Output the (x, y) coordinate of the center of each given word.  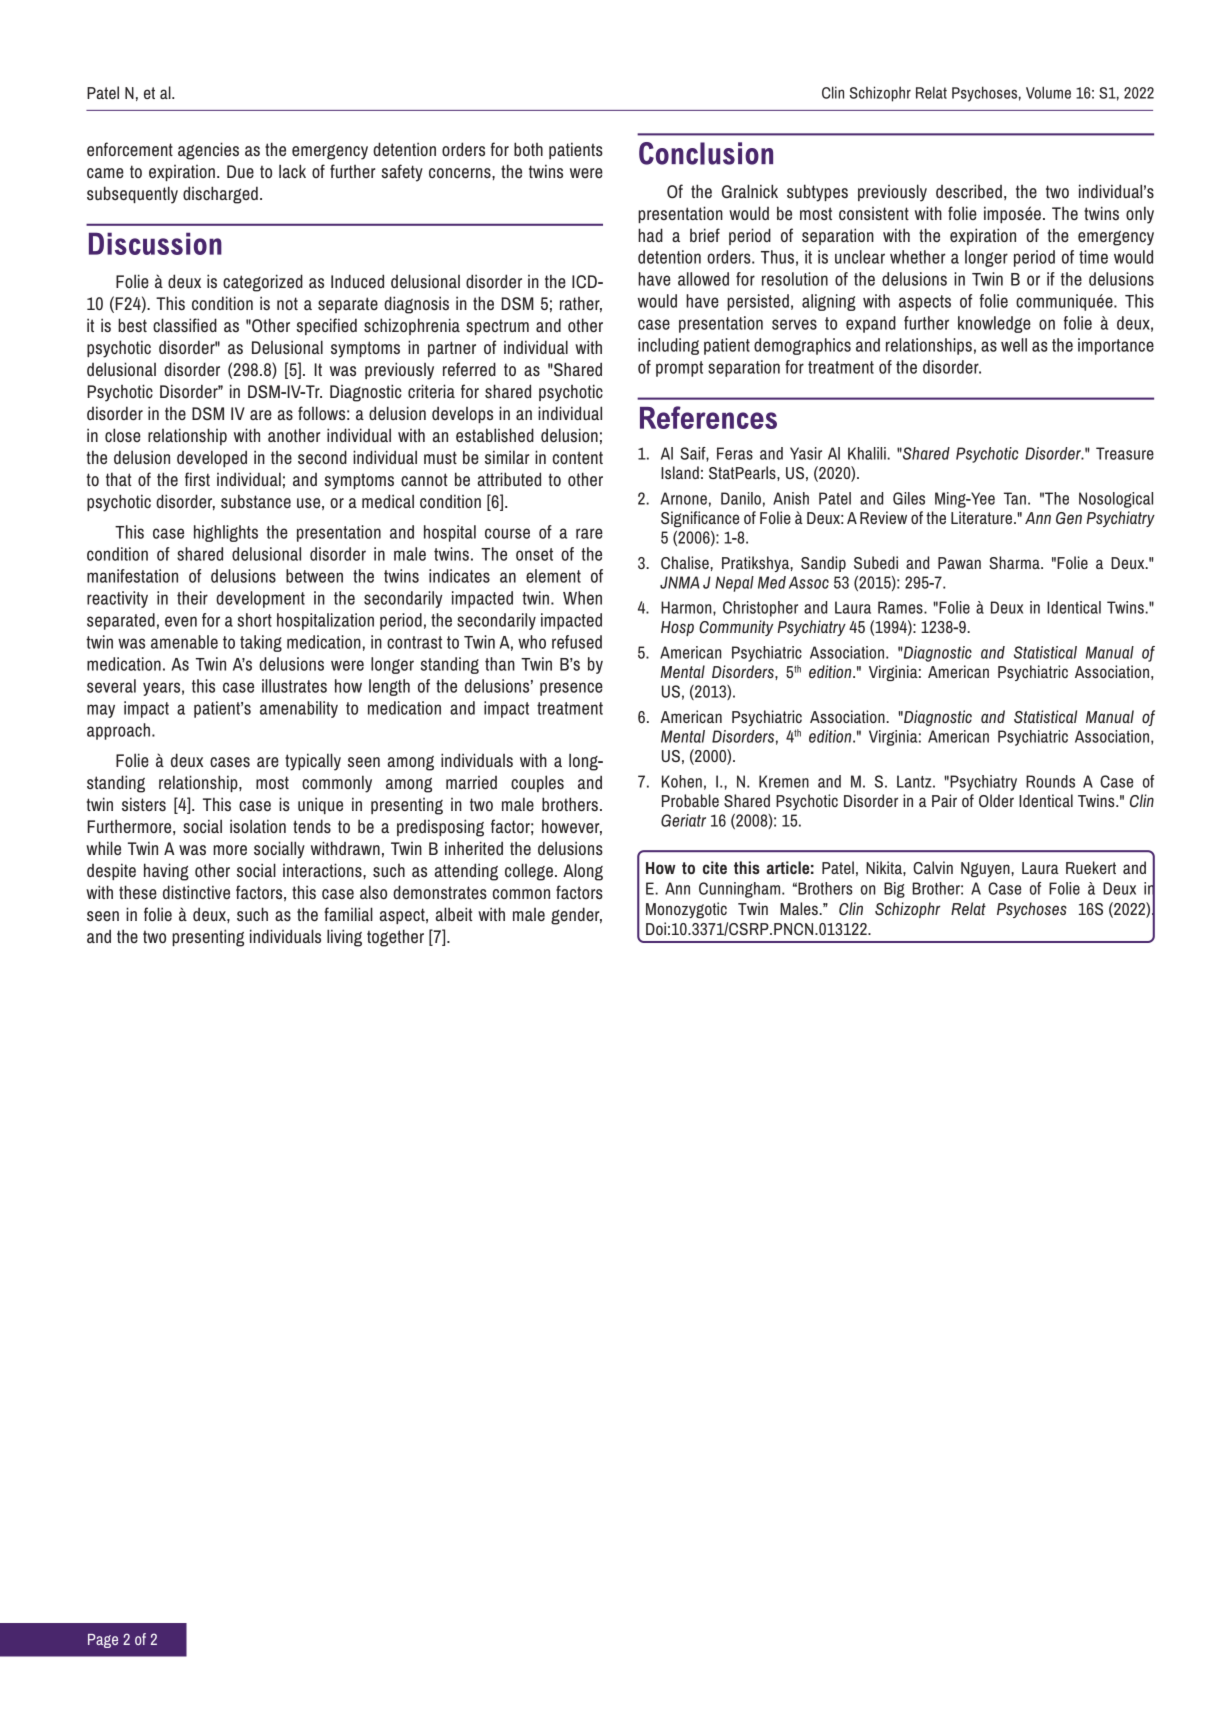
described (969, 191)
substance (256, 501)
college (529, 872)
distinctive (196, 892)
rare (589, 533)
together (395, 938)
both (528, 149)
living (344, 938)
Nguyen (986, 869)
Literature (983, 517)
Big (894, 890)
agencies (208, 151)
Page (103, 1641)
